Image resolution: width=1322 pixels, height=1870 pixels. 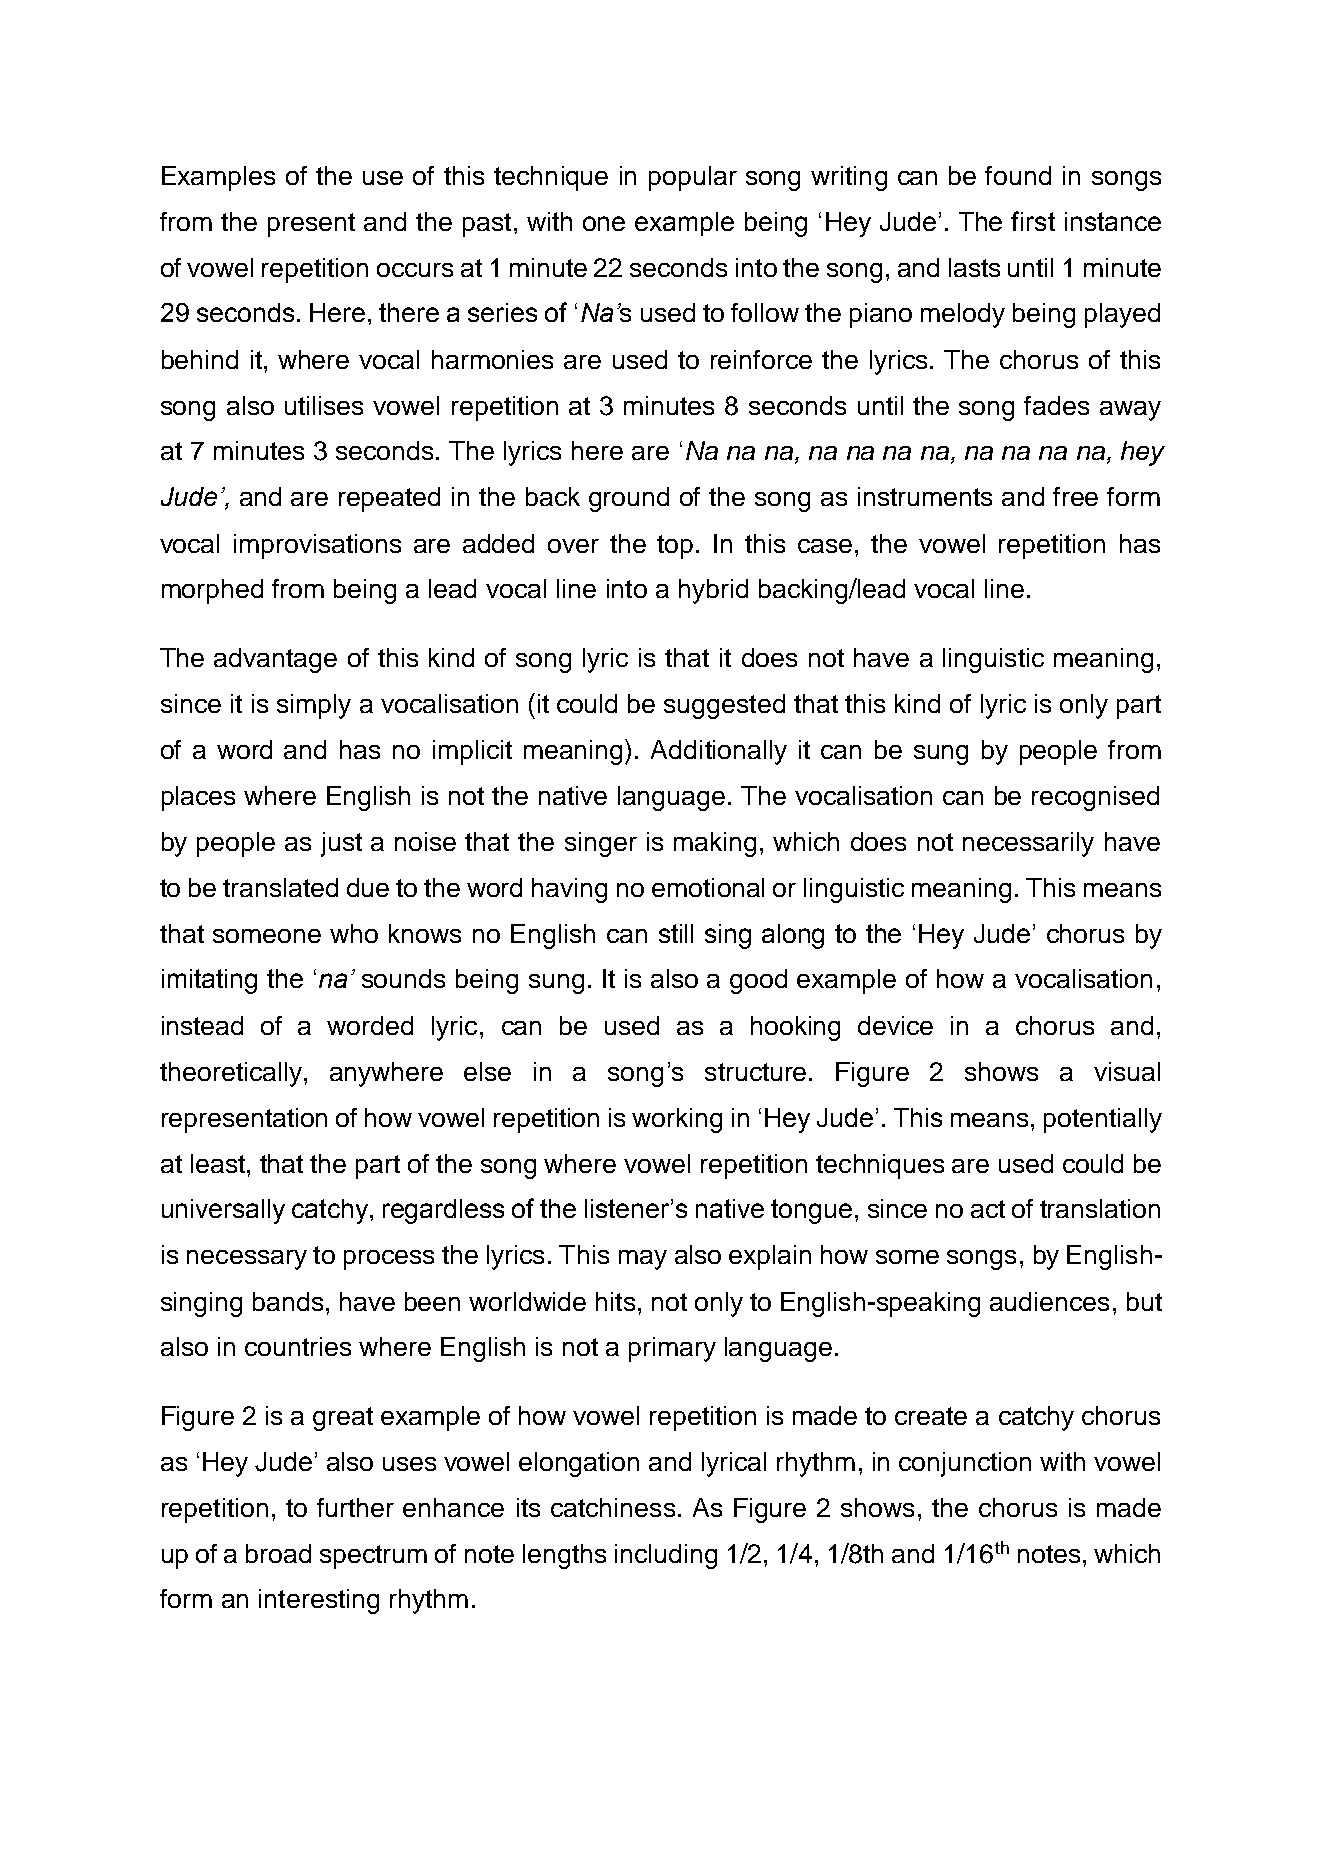 What do you see at coordinates (1033, 221) in the image?
I see `first` at bounding box center [1033, 221].
